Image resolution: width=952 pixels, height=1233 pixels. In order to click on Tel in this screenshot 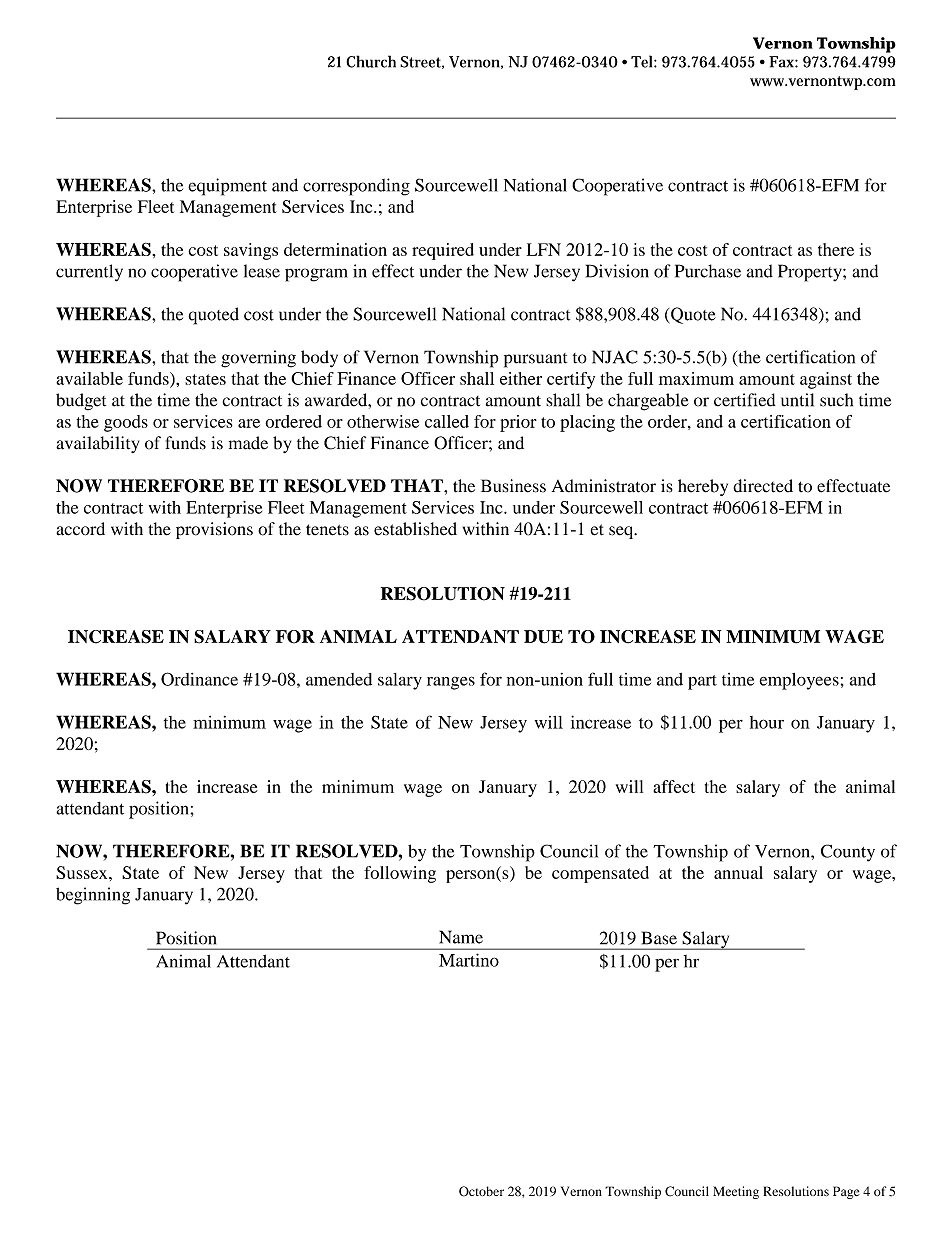, I will do `click(643, 61)`.
